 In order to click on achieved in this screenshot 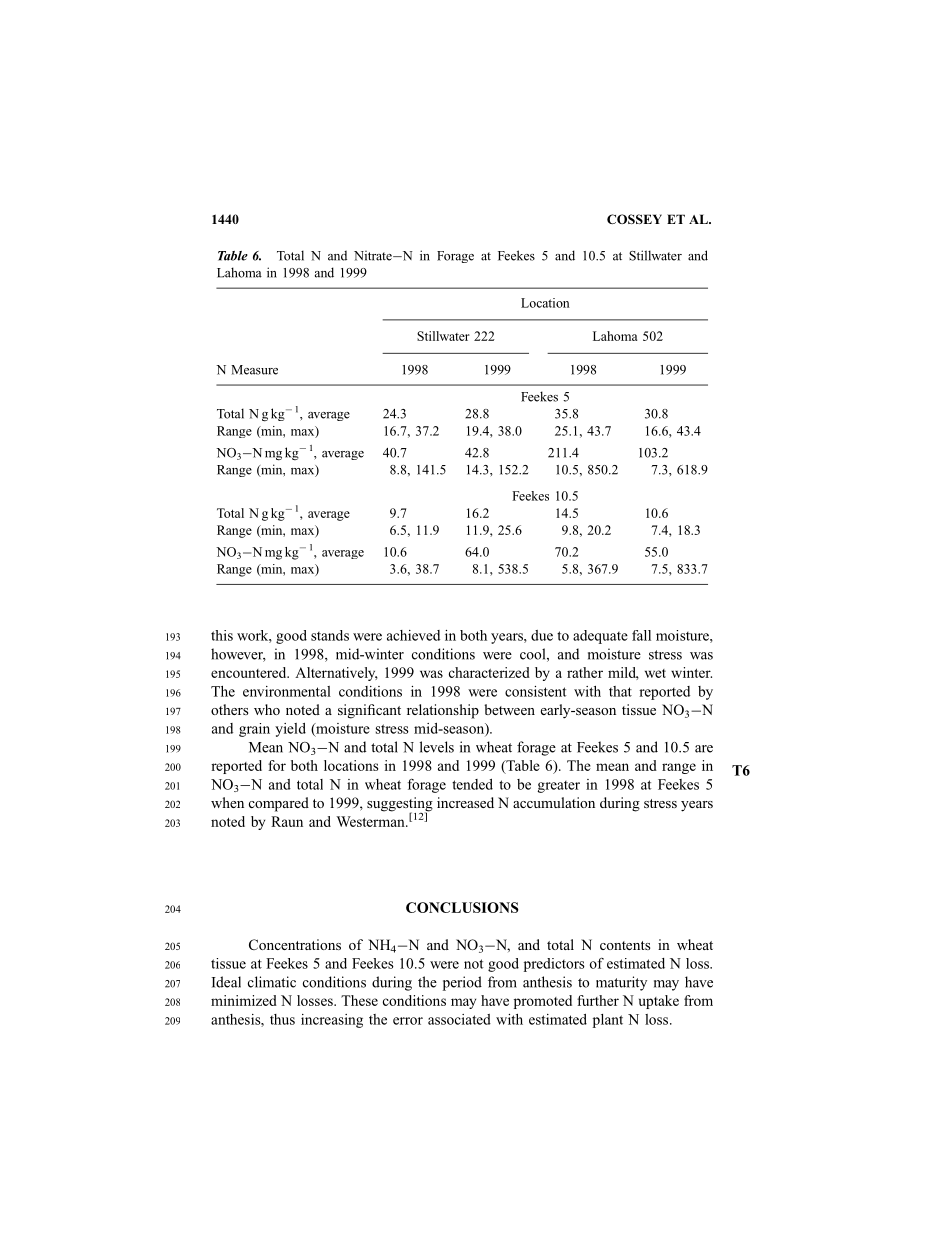, I will do `click(413, 635)`.
